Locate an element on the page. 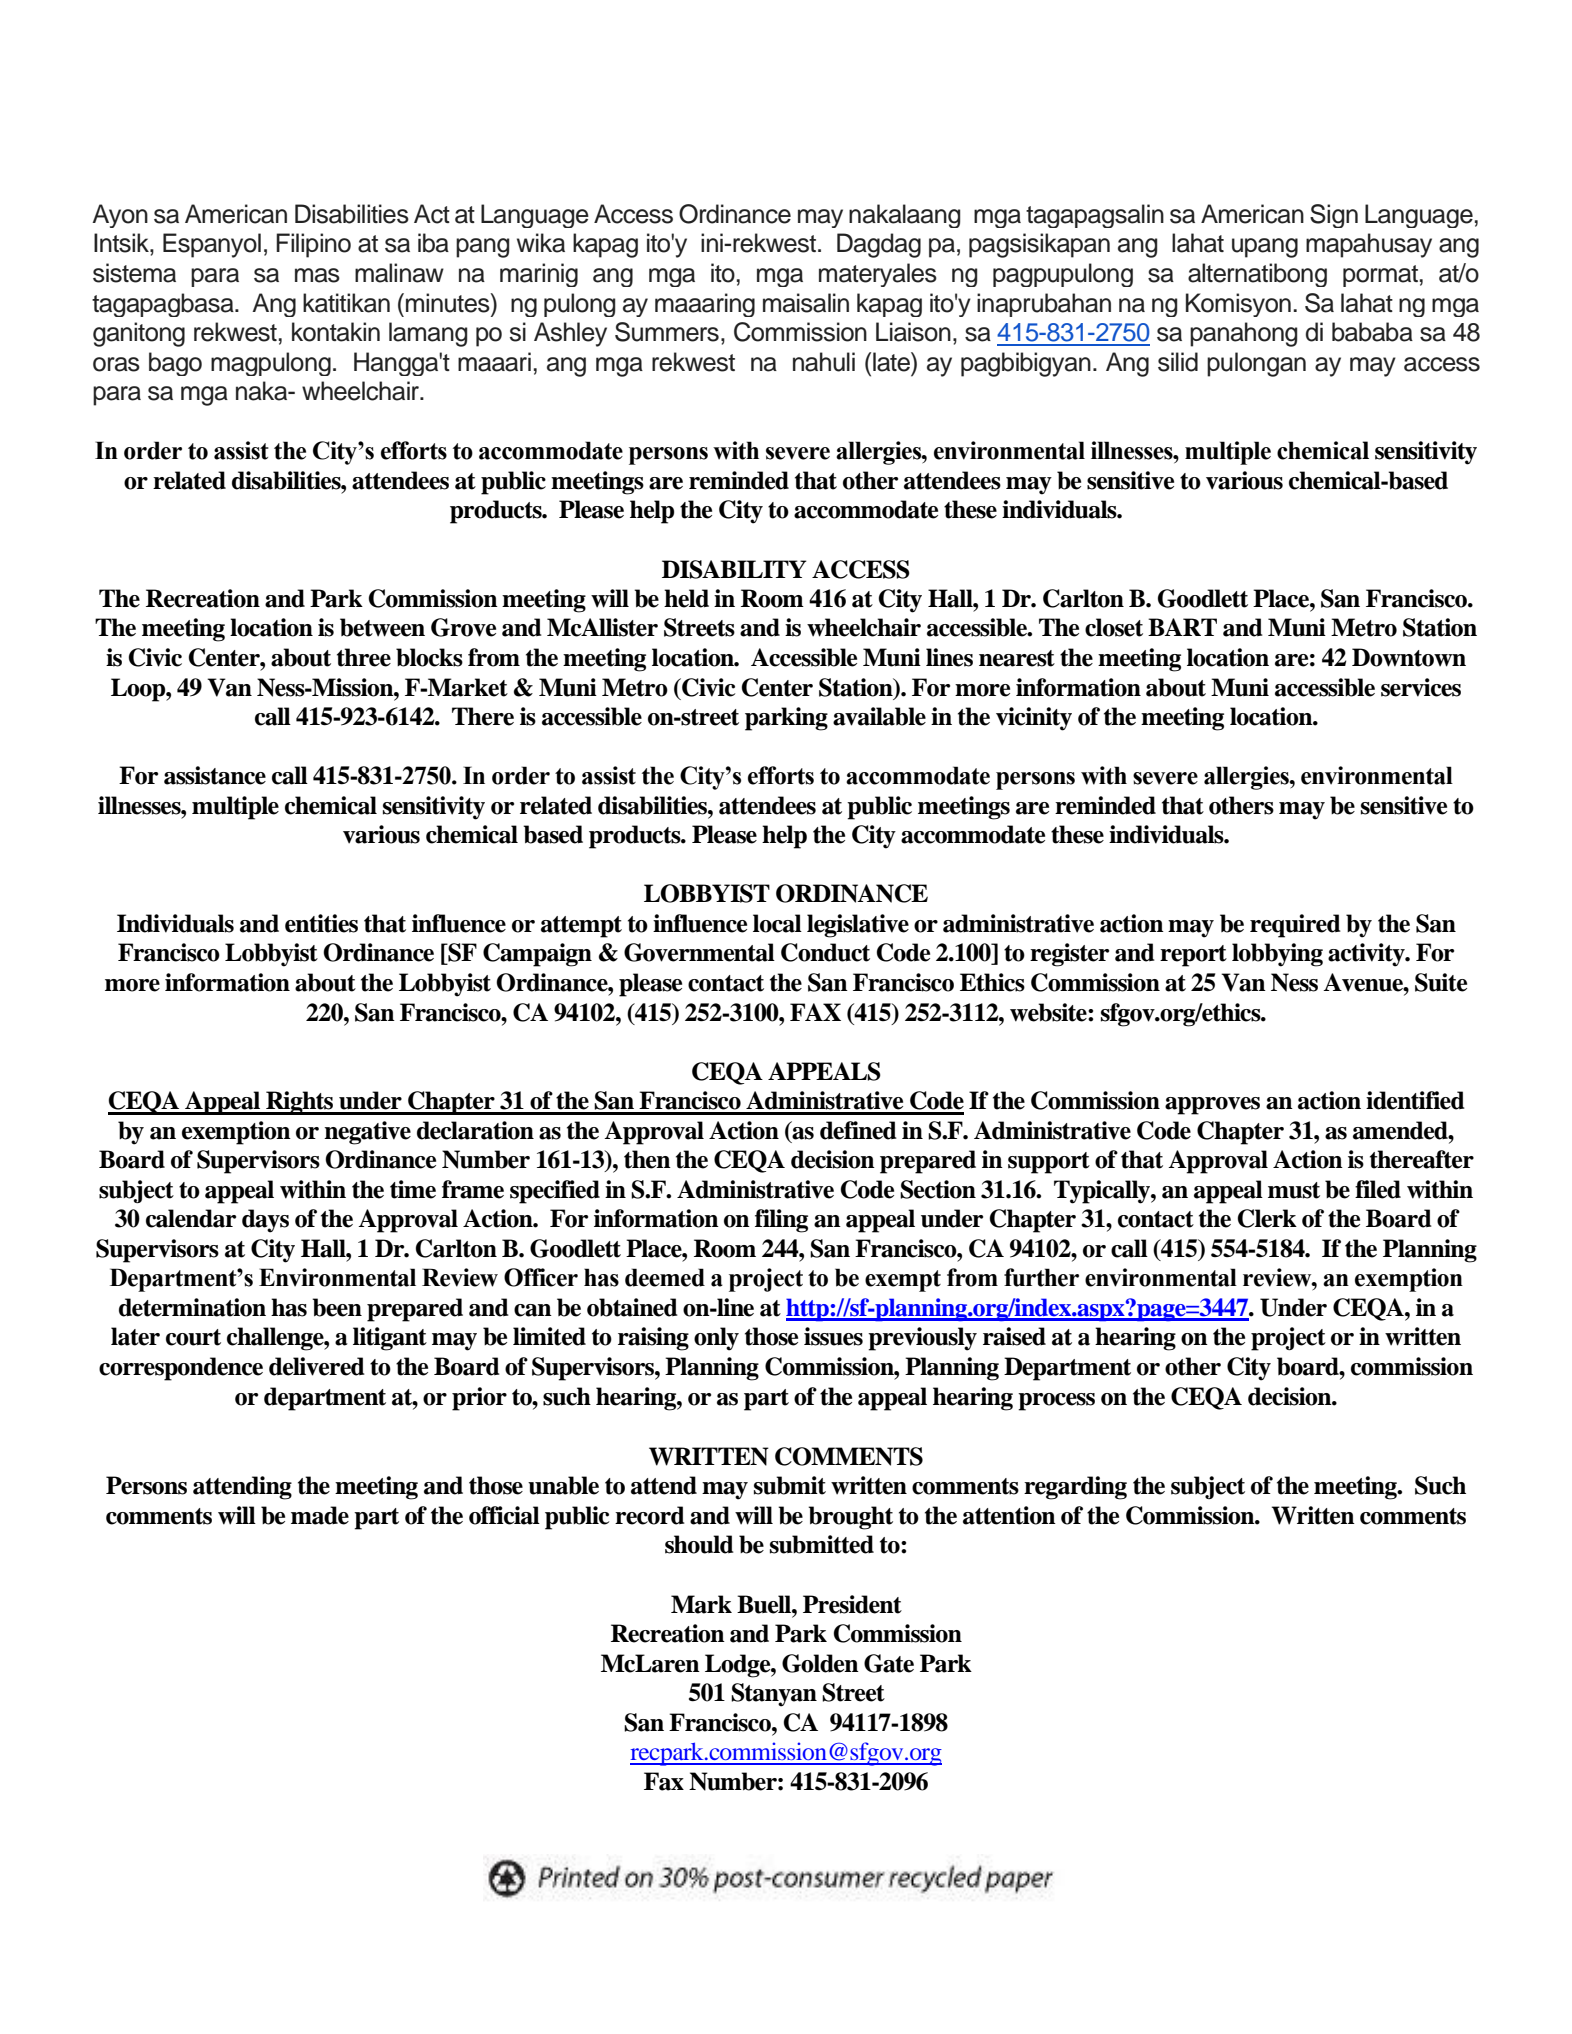  issues is located at coordinates (833, 1336).
